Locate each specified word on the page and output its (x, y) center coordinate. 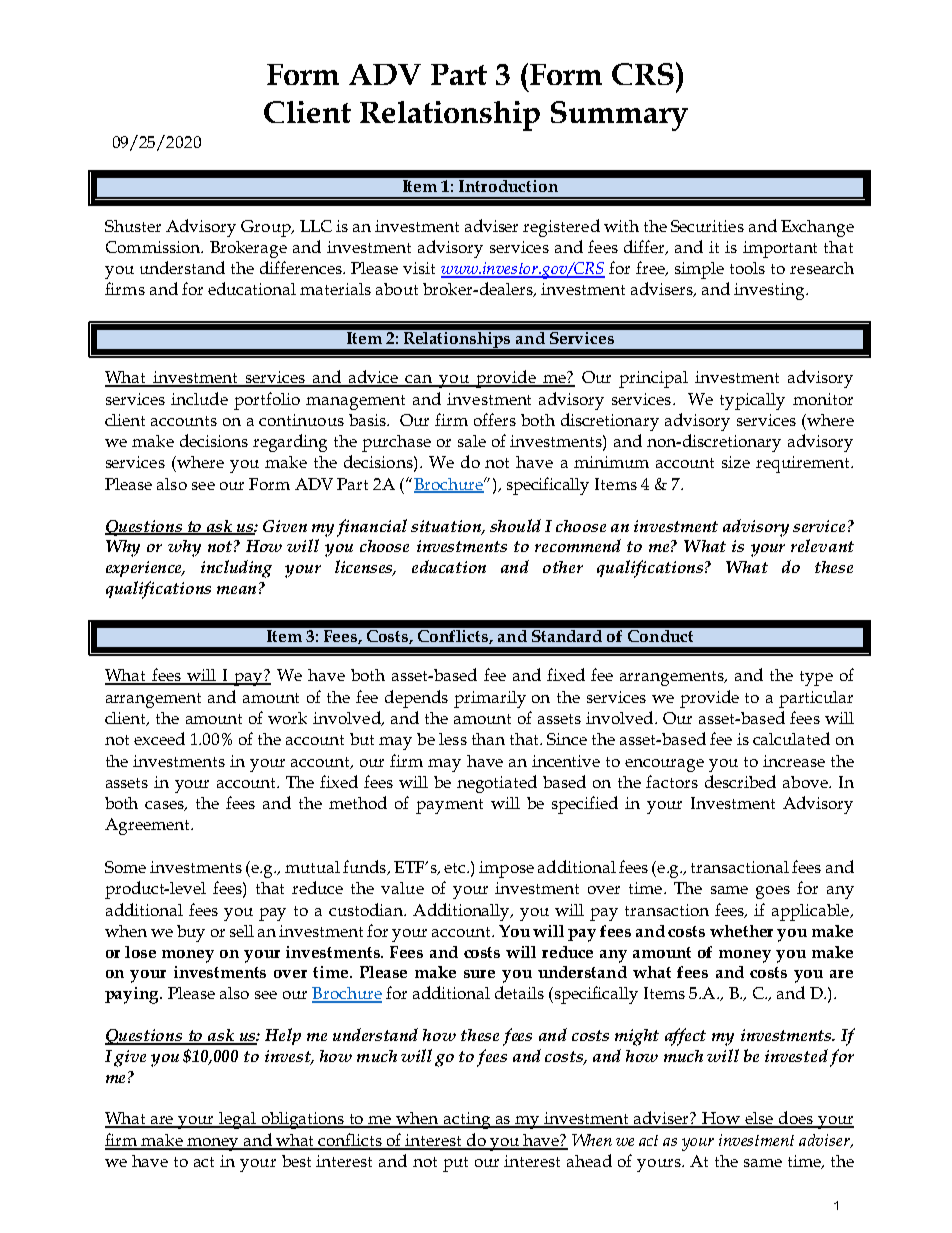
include (199, 398)
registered (561, 228)
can (419, 380)
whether (741, 931)
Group (267, 228)
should (515, 525)
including (236, 569)
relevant (822, 545)
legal (238, 1120)
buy (191, 933)
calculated (791, 738)
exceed (159, 738)
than (488, 739)
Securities (707, 226)
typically (752, 401)
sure (479, 974)
